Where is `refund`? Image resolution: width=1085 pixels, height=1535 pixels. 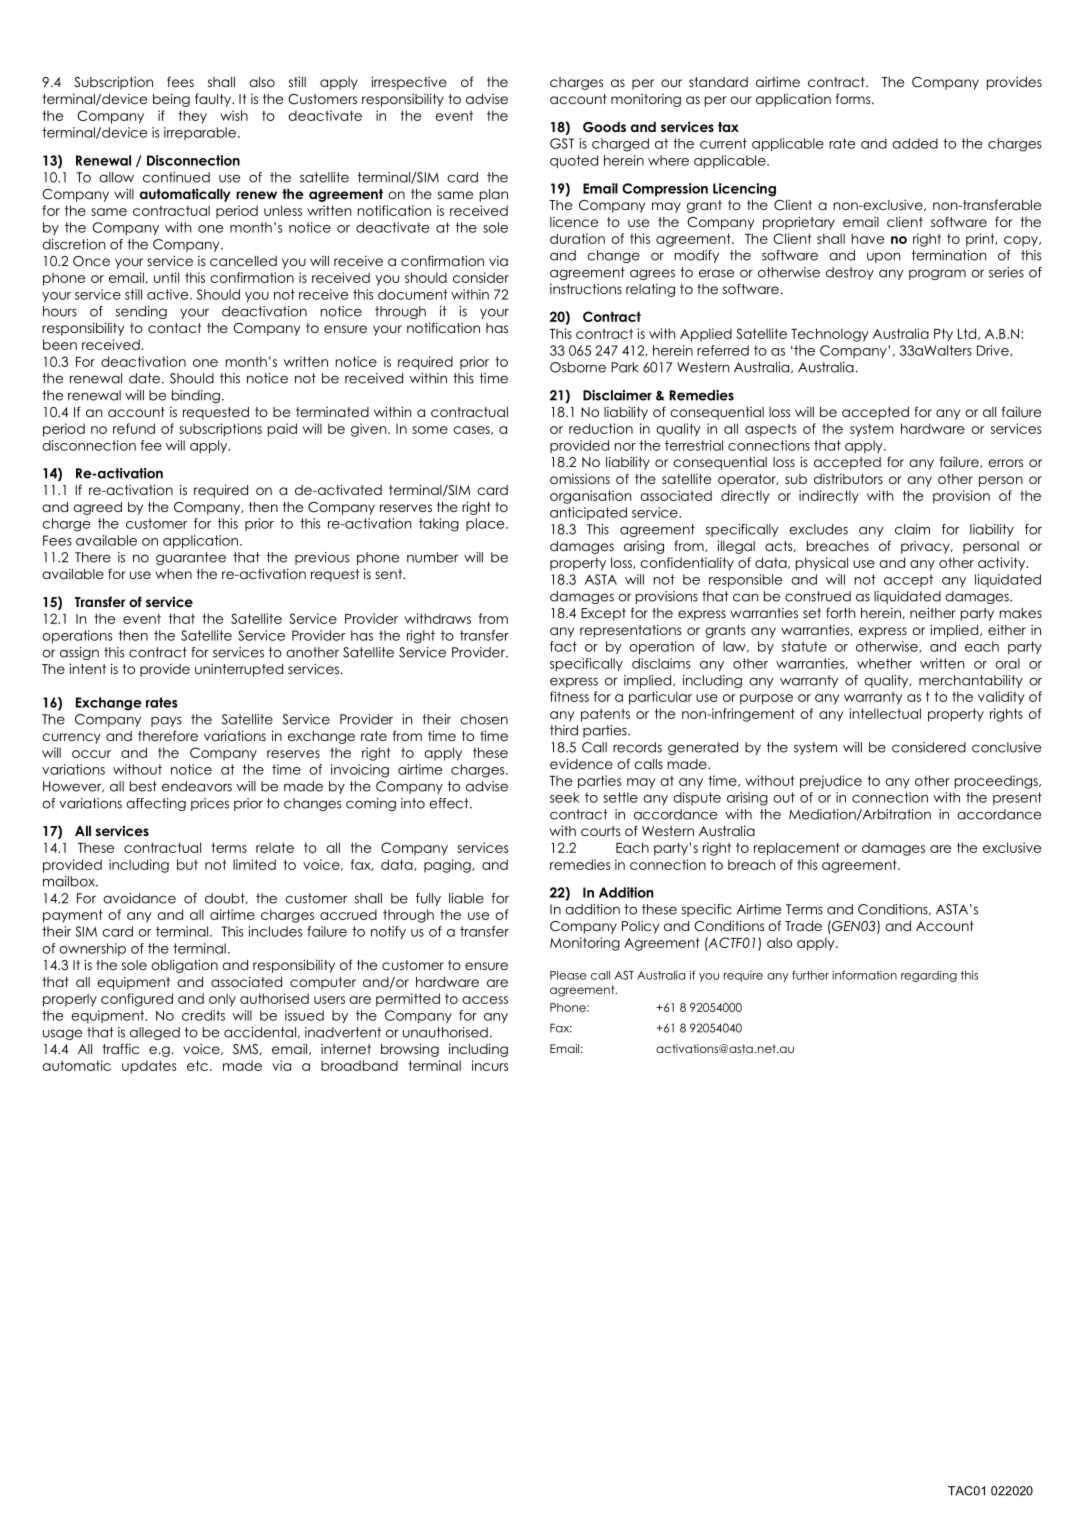
refund is located at coordinates (134, 428).
